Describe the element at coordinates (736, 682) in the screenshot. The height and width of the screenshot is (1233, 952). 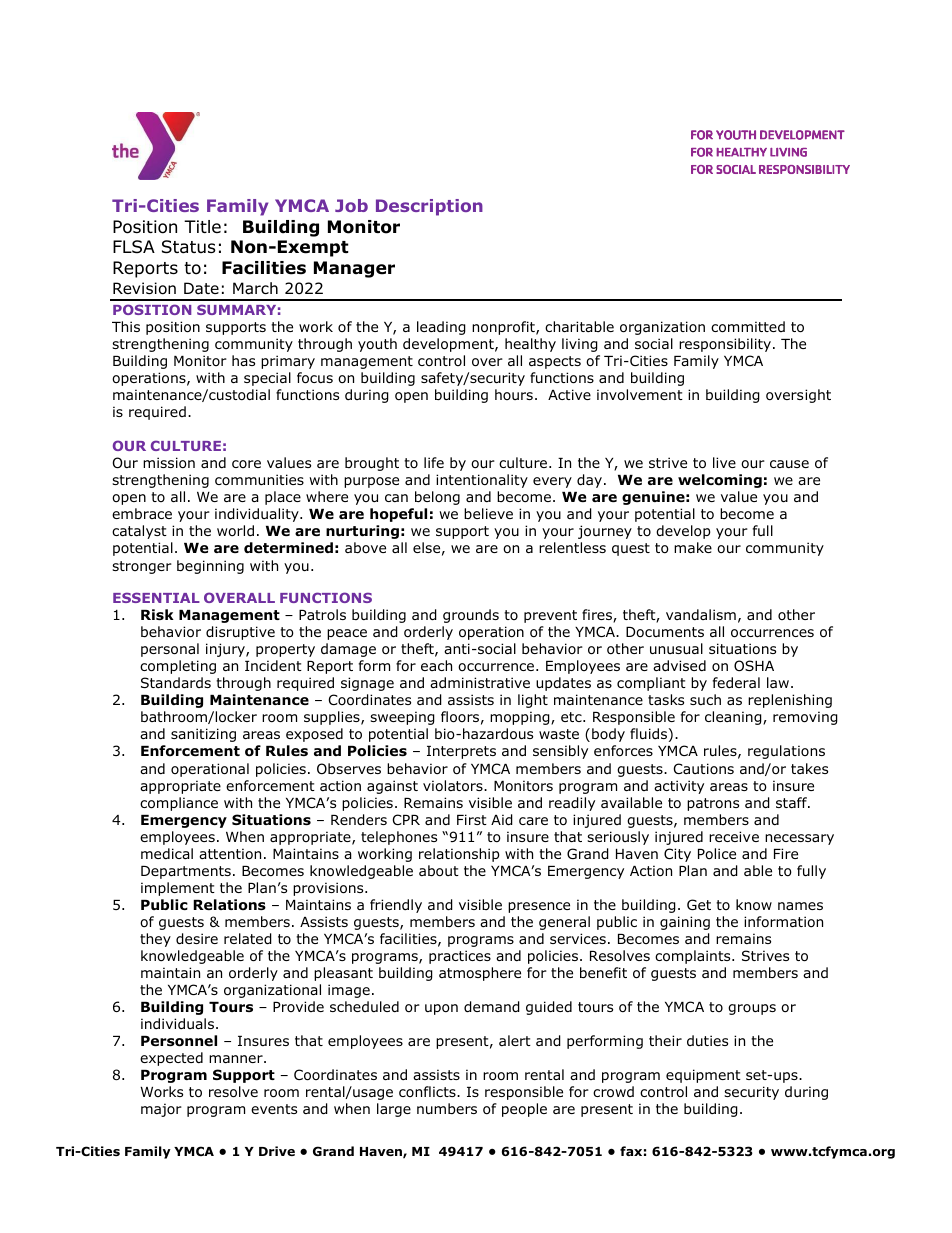
I see `federal` at that location.
